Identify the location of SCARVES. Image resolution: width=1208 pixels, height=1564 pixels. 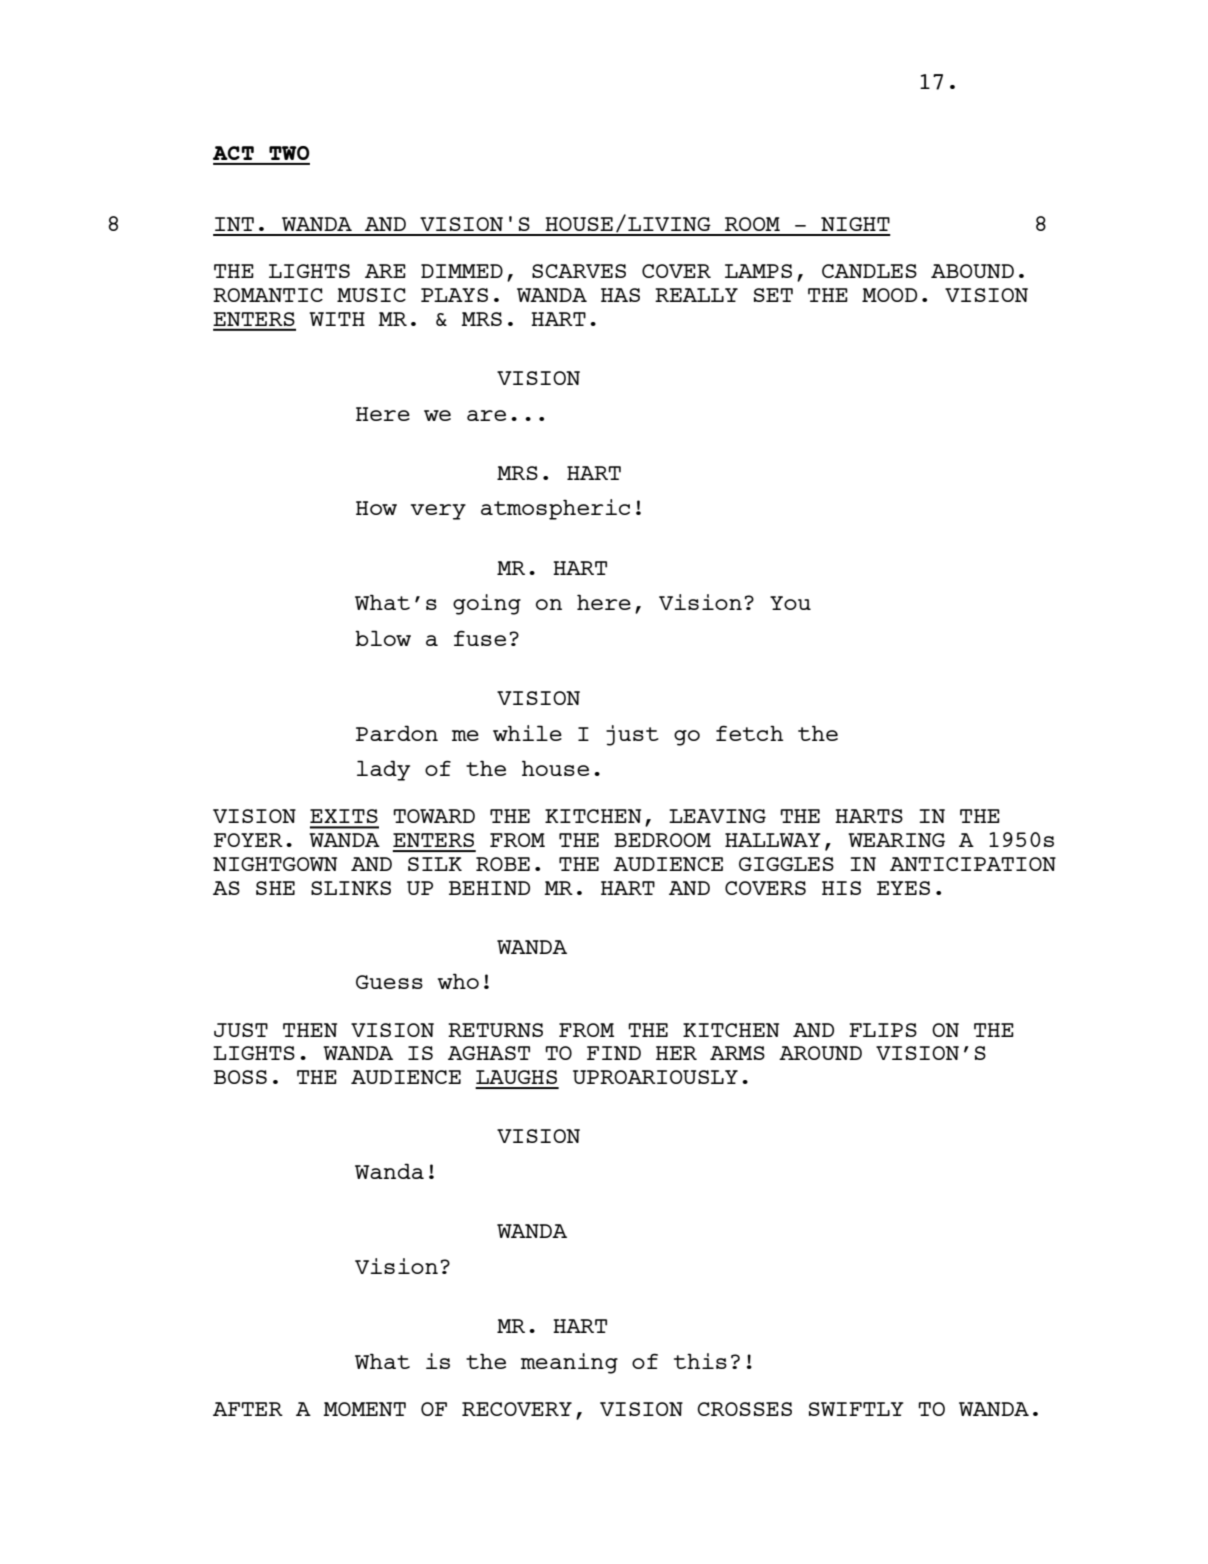
(579, 271).
